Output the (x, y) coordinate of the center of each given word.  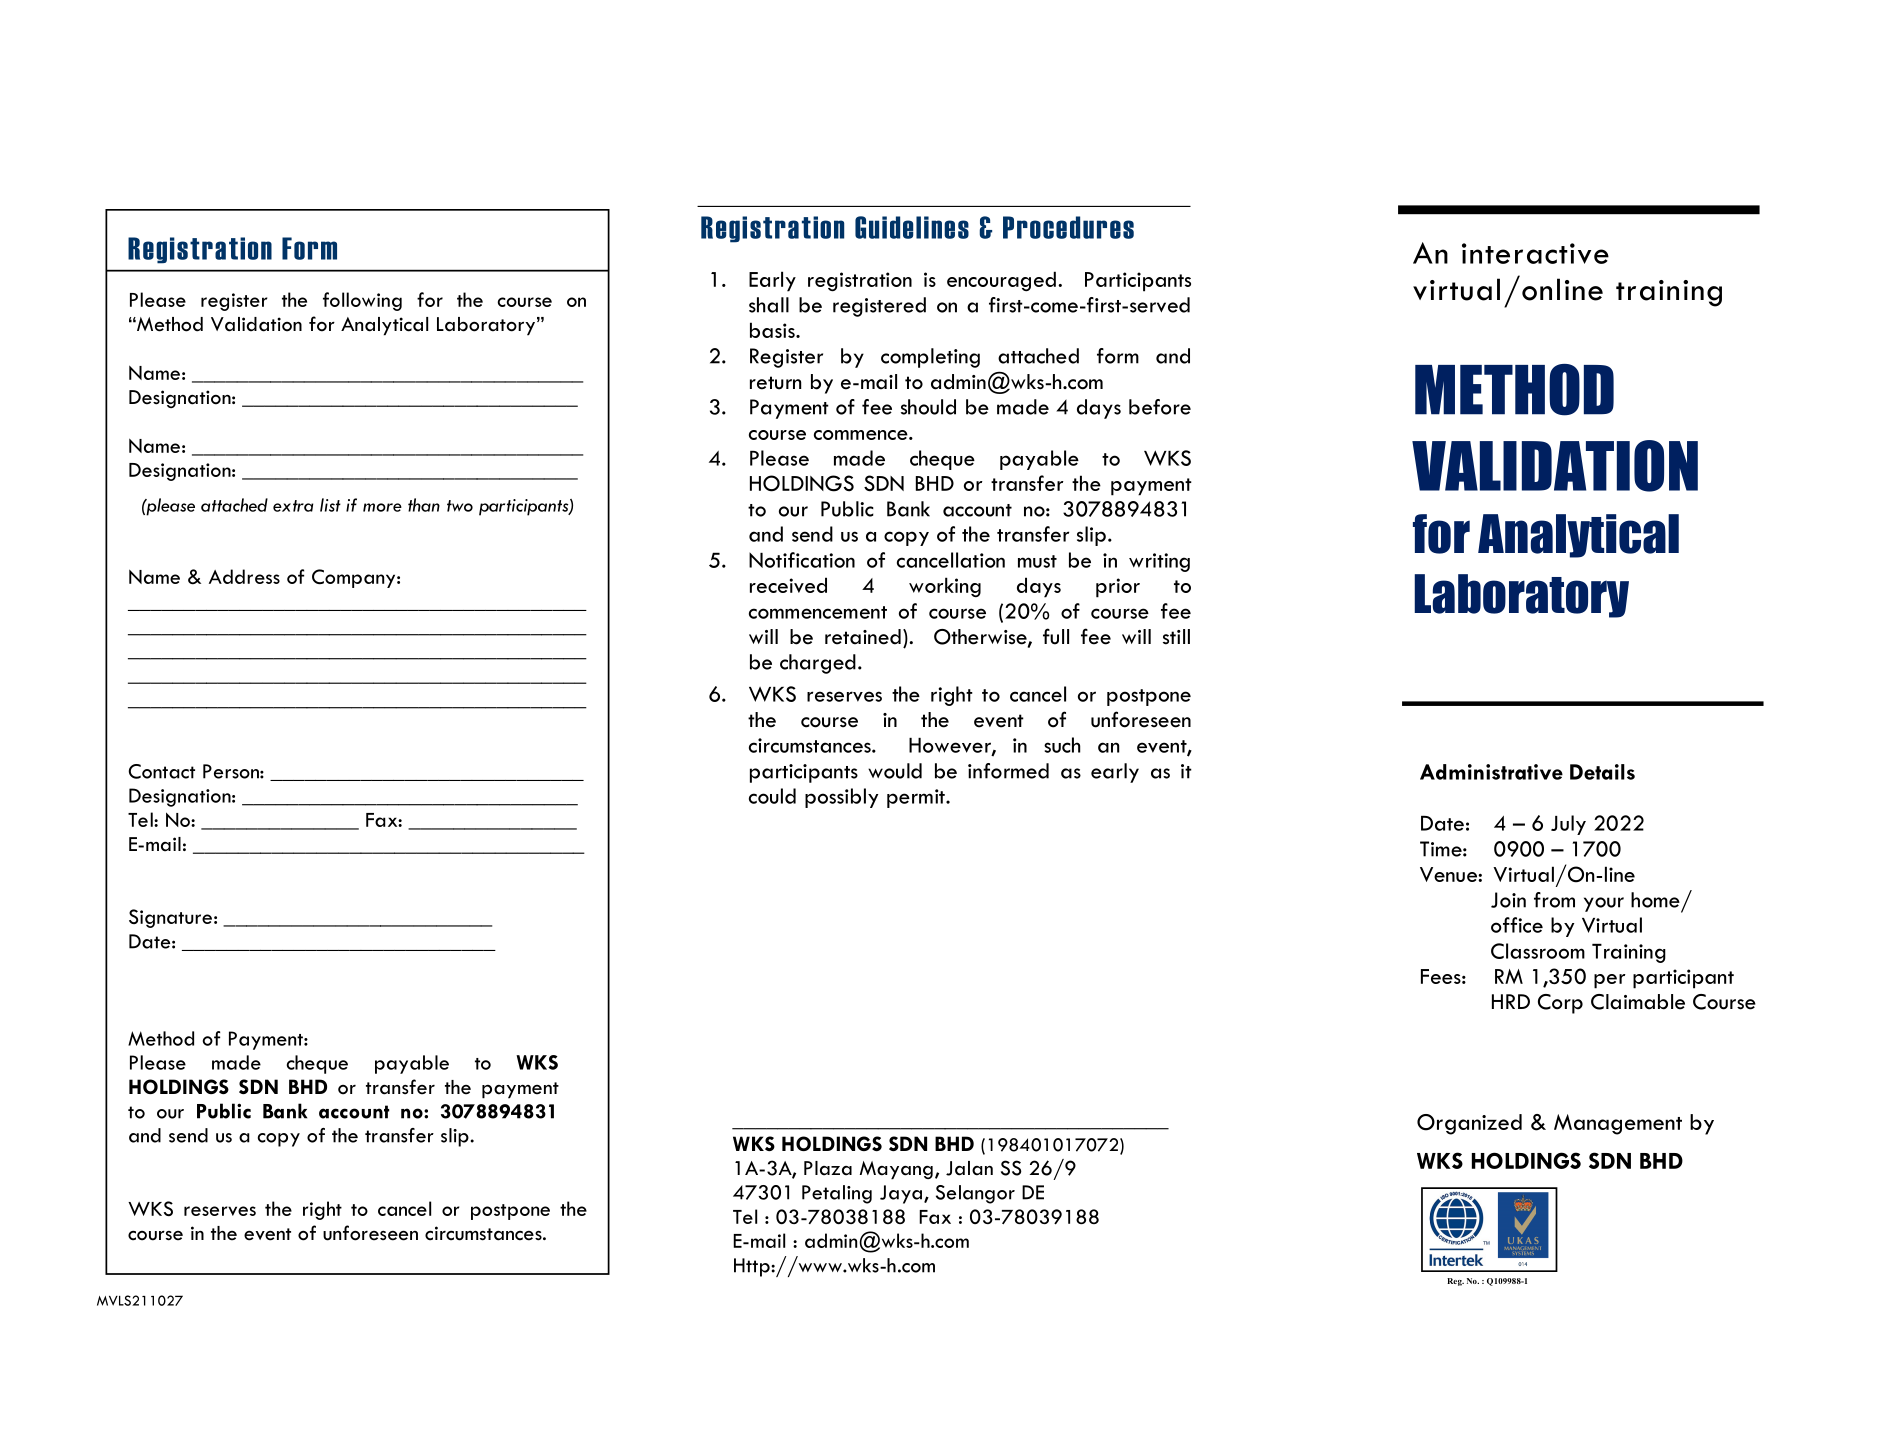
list (330, 505)
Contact (161, 771)
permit (917, 798)
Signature (170, 918)
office (1517, 925)
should (928, 407)
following (362, 301)
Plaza (828, 1168)
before (1160, 407)
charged (818, 664)
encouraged (1001, 281)
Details (1602, 772)
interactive (1535, 253)
